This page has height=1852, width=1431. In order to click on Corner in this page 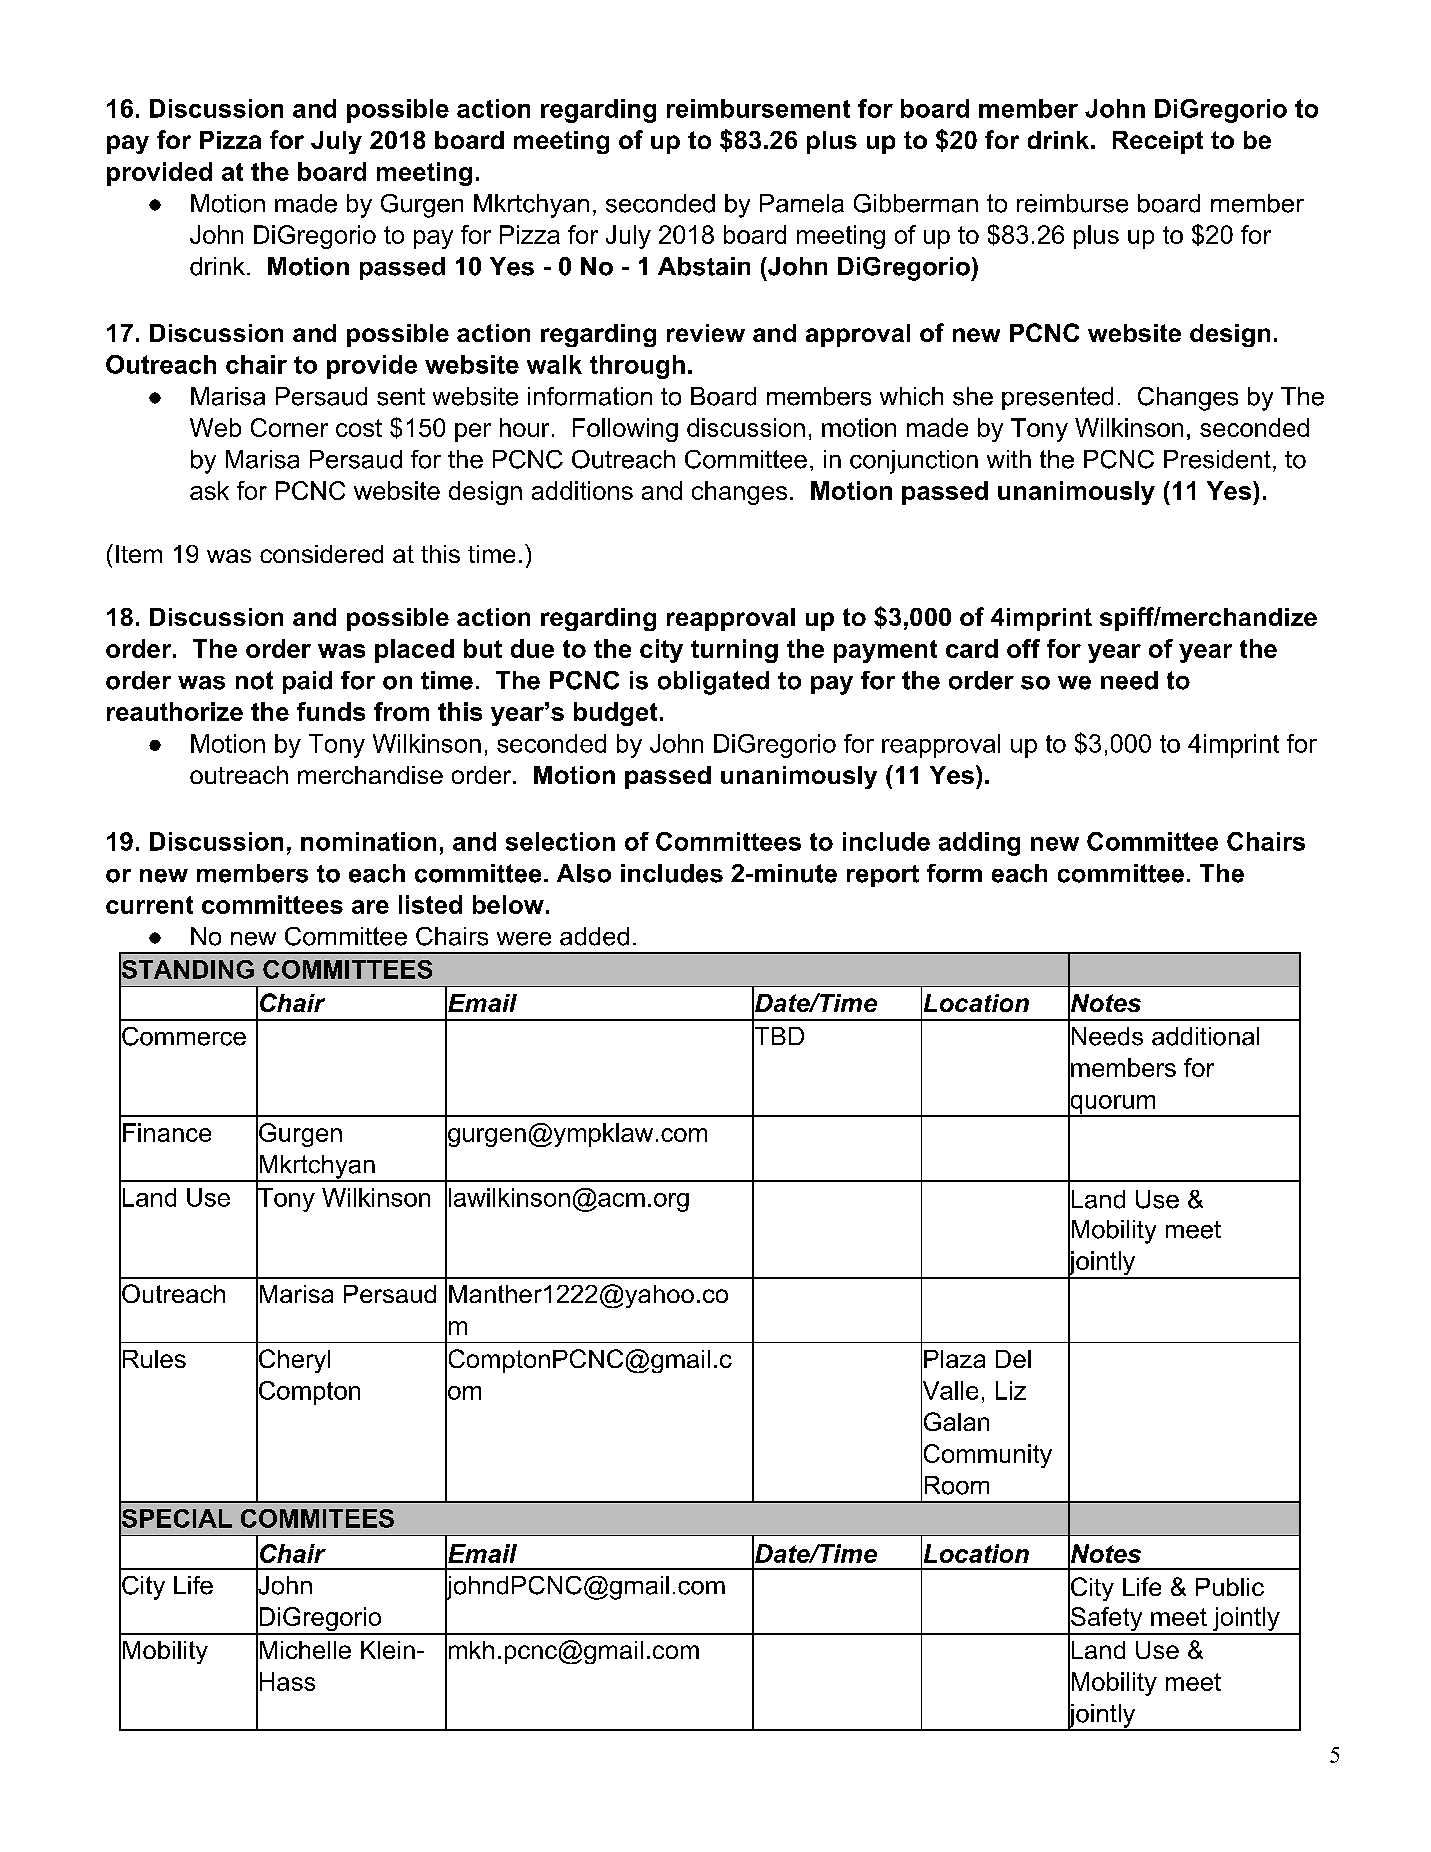, I will do `click(289, 427)`.
